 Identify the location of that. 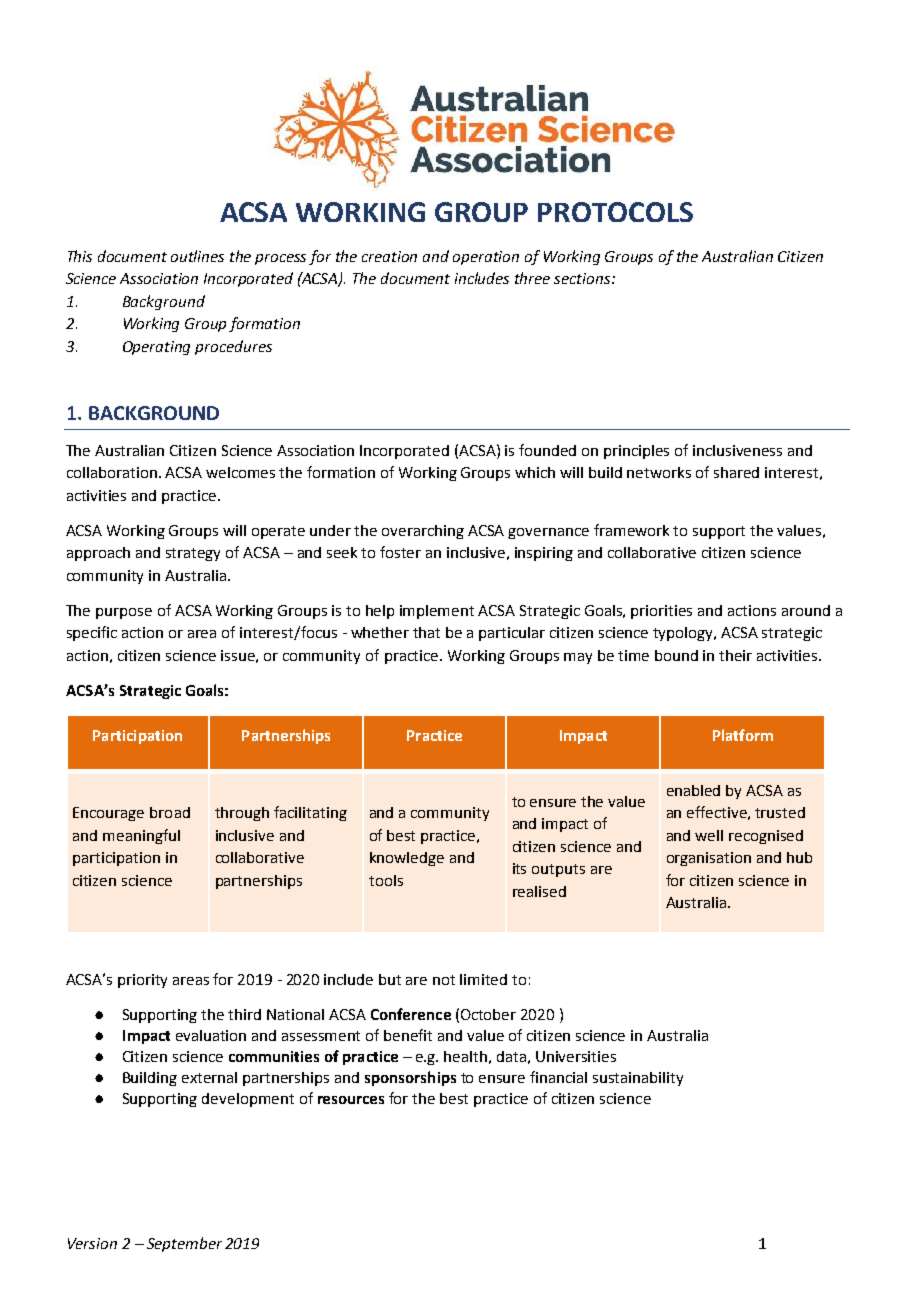
(426, 632).
